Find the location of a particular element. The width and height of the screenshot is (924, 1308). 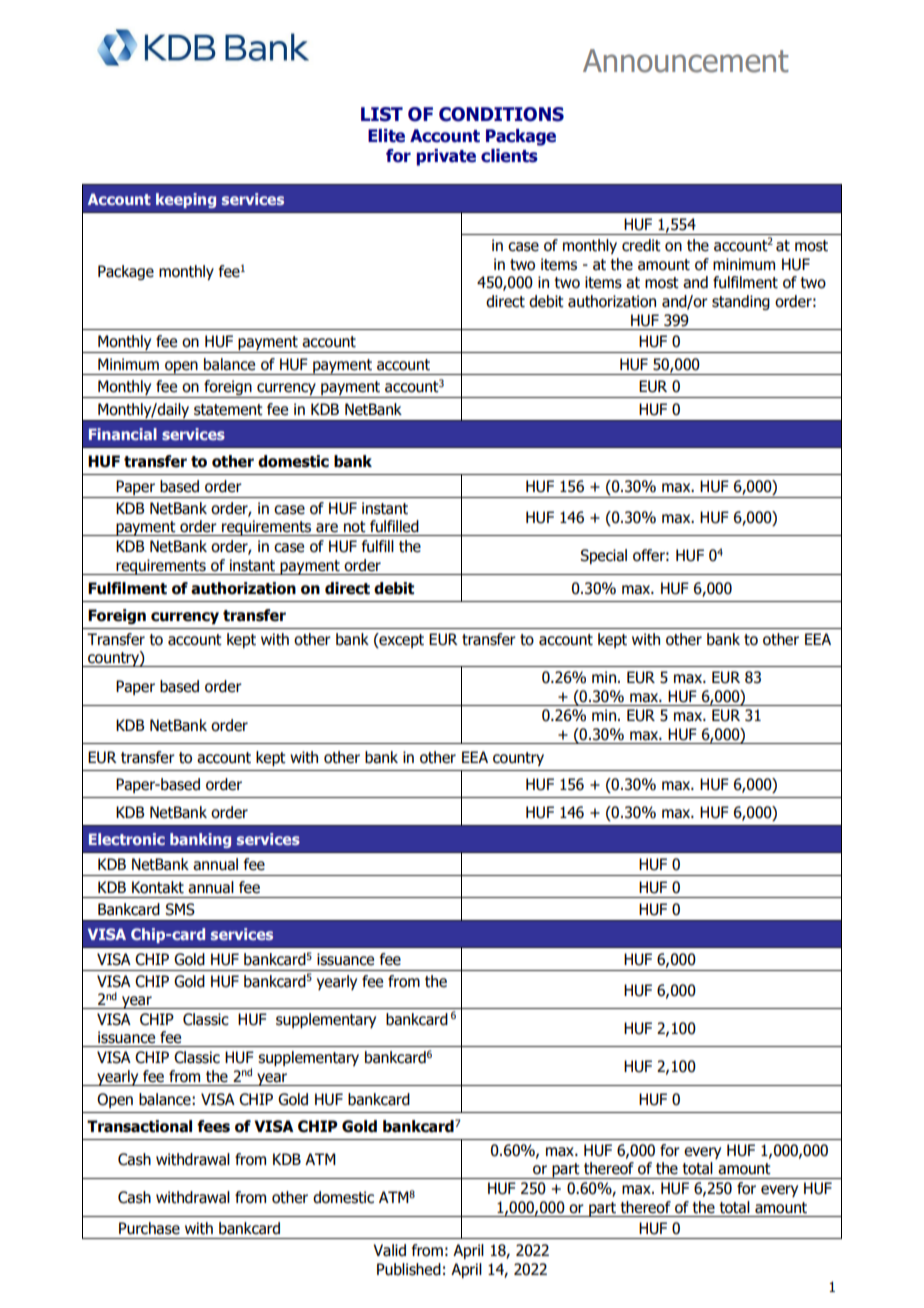

Kontakt is located at coordinates (158, 887).
